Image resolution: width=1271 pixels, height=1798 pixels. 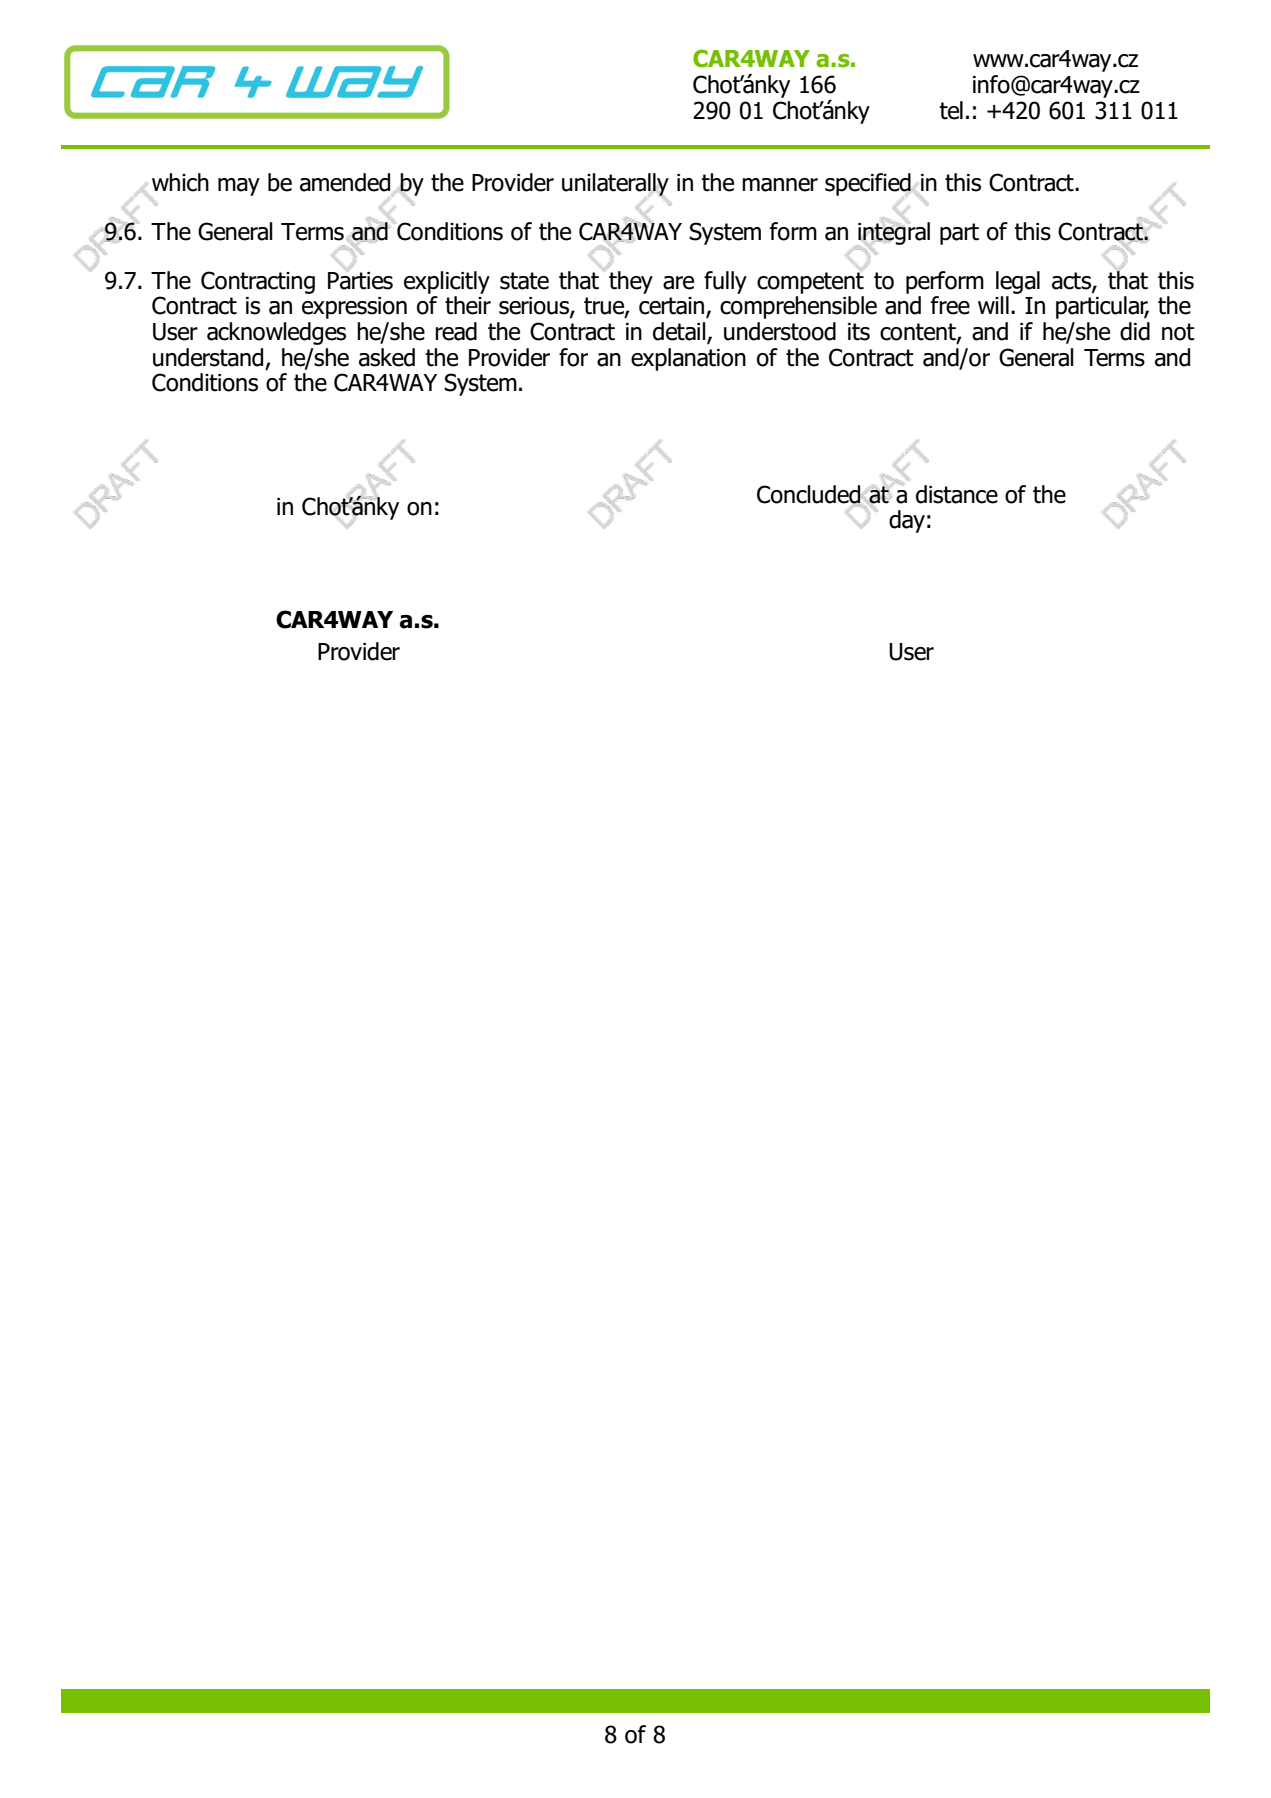 I want to click on amended, so click(x=345, y=182).
